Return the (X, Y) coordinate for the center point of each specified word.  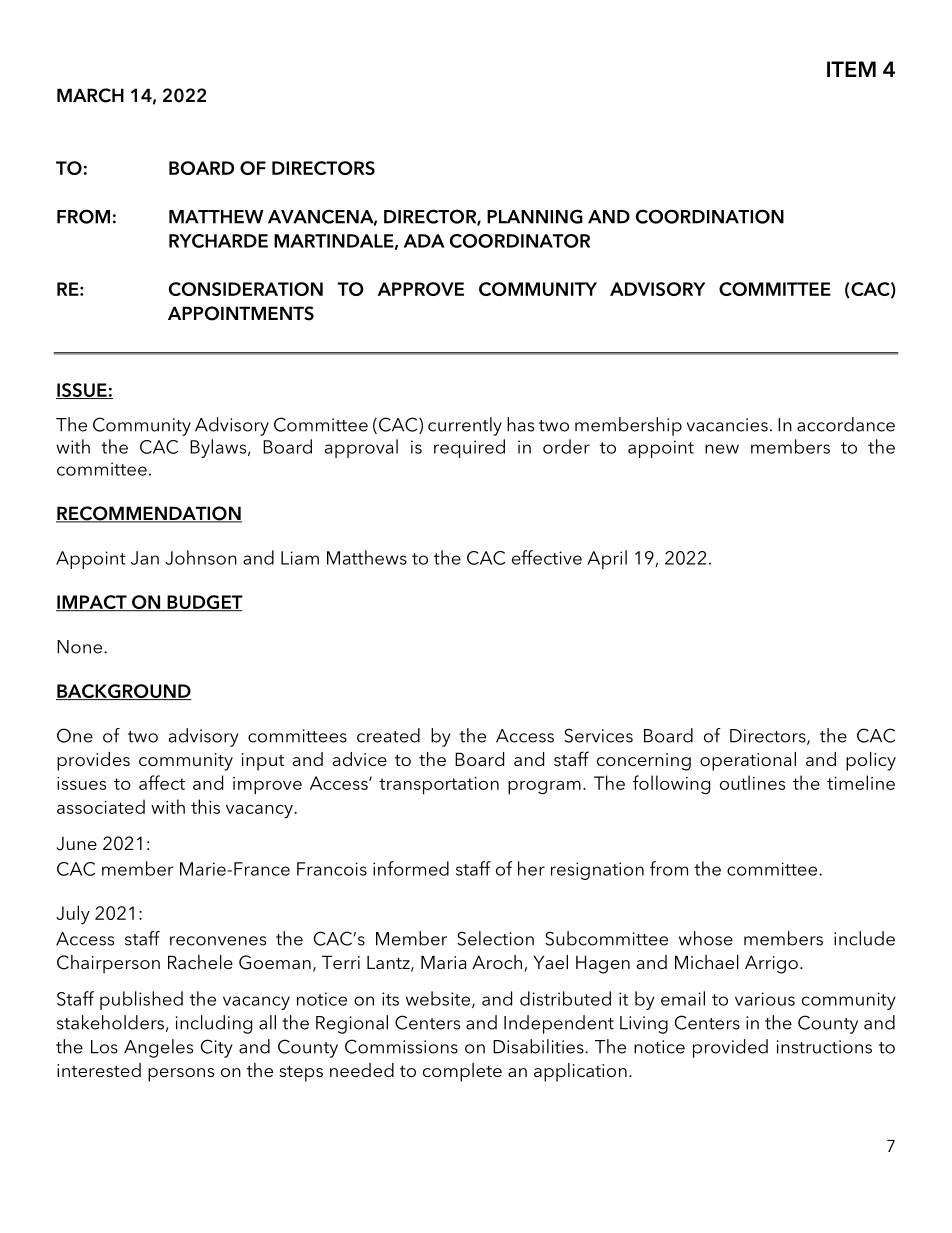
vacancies (727, 425)
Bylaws (219, 448)
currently (465, 426)
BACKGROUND (124, 692)
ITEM (851, 69)
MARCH (90, 95)
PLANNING (535, 216)
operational (748, 761)
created (388, 735)
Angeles (158, 1048)
